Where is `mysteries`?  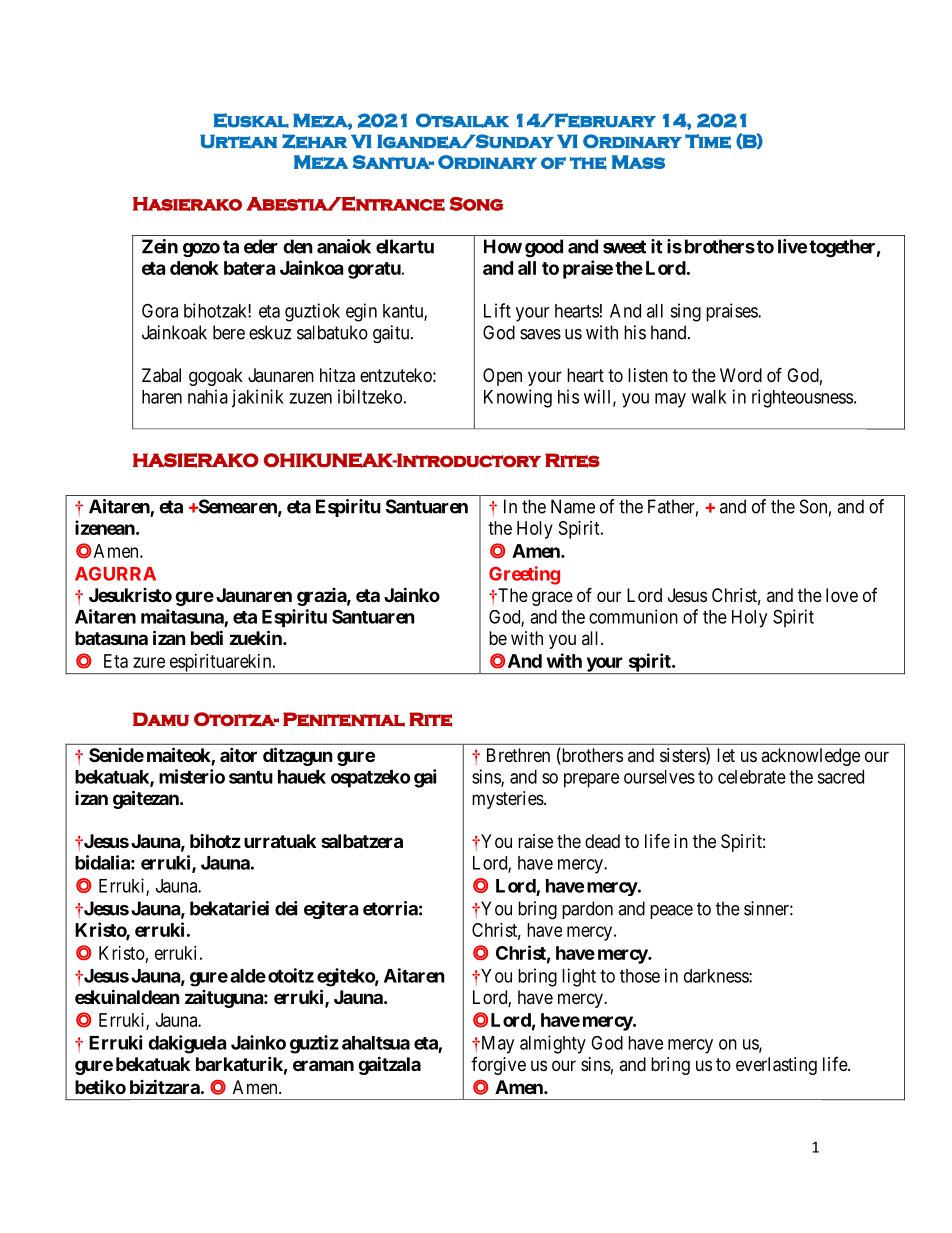
mysteries is located at coordinates (508, 800).
